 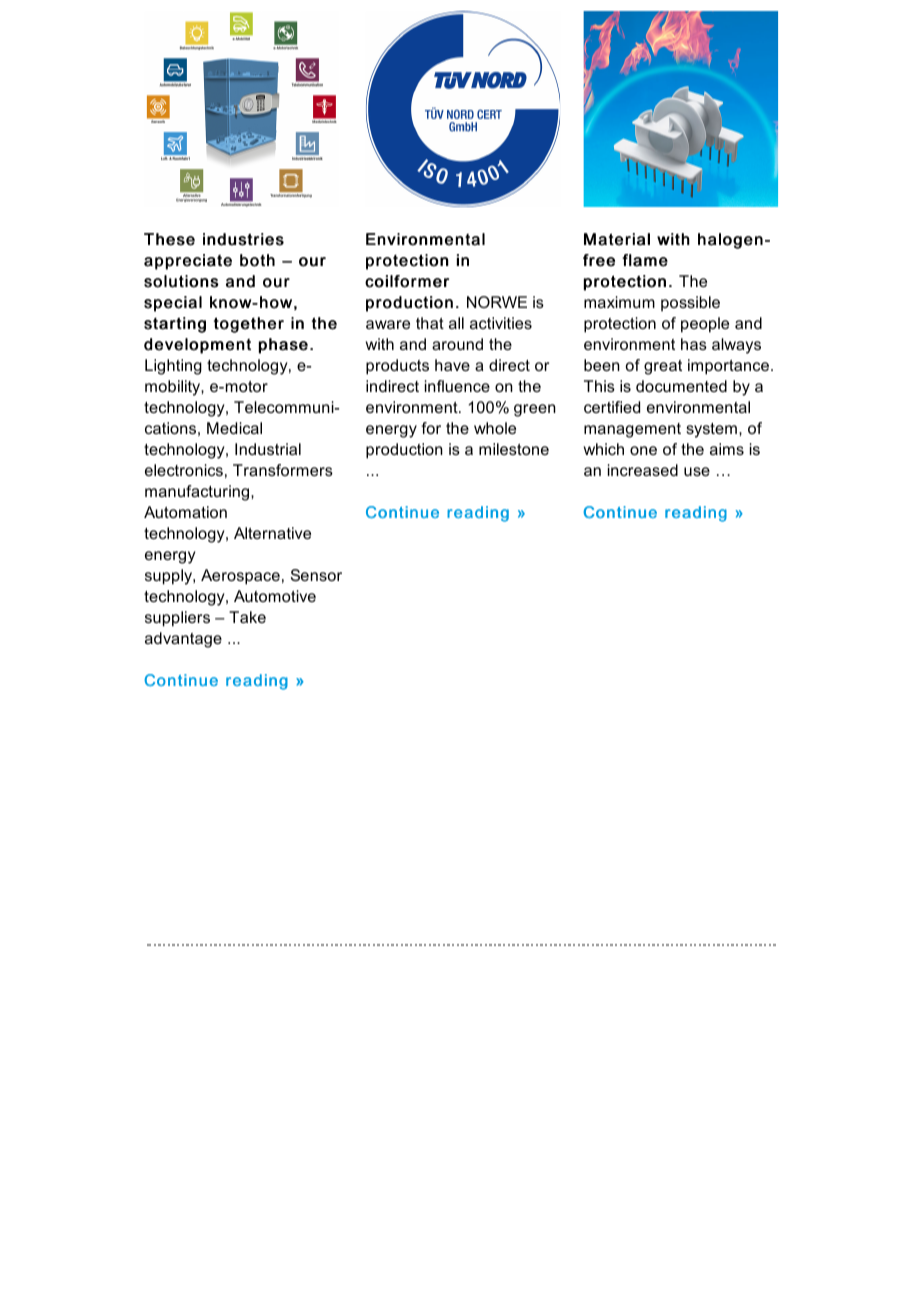 I want to click on possible, so click(x=690, y=304).
